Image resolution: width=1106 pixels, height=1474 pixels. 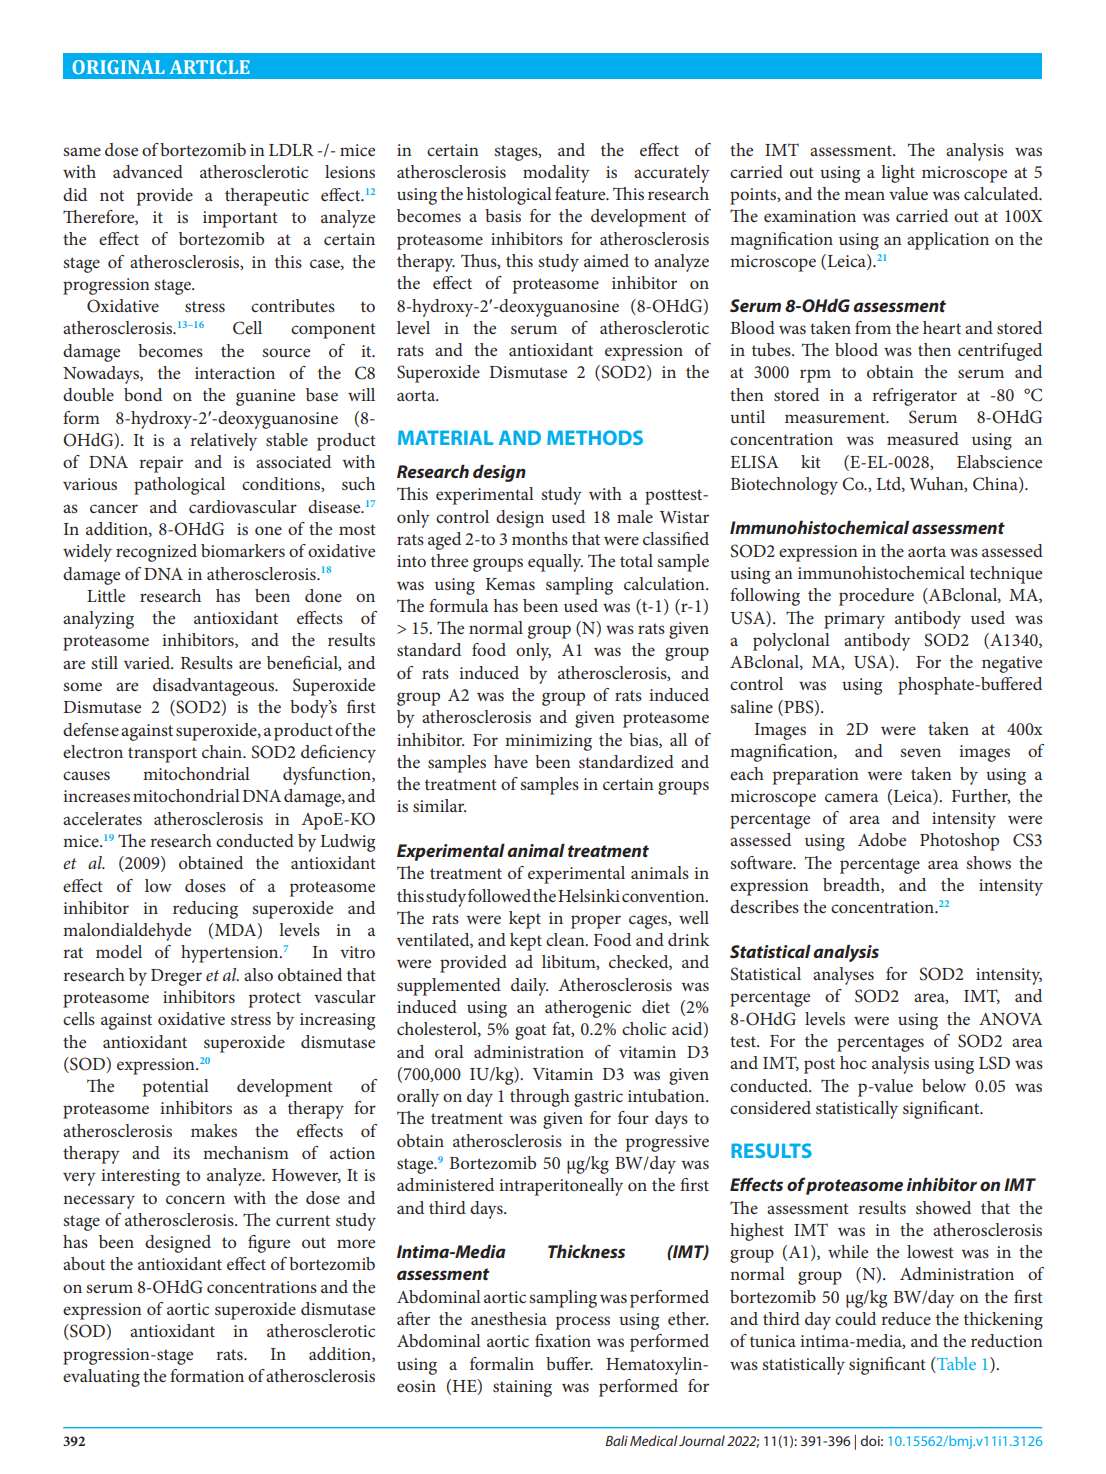 What do you see at coordinates (920, 752) in the document?
I see `seven` at bounding box center [920, 752].
